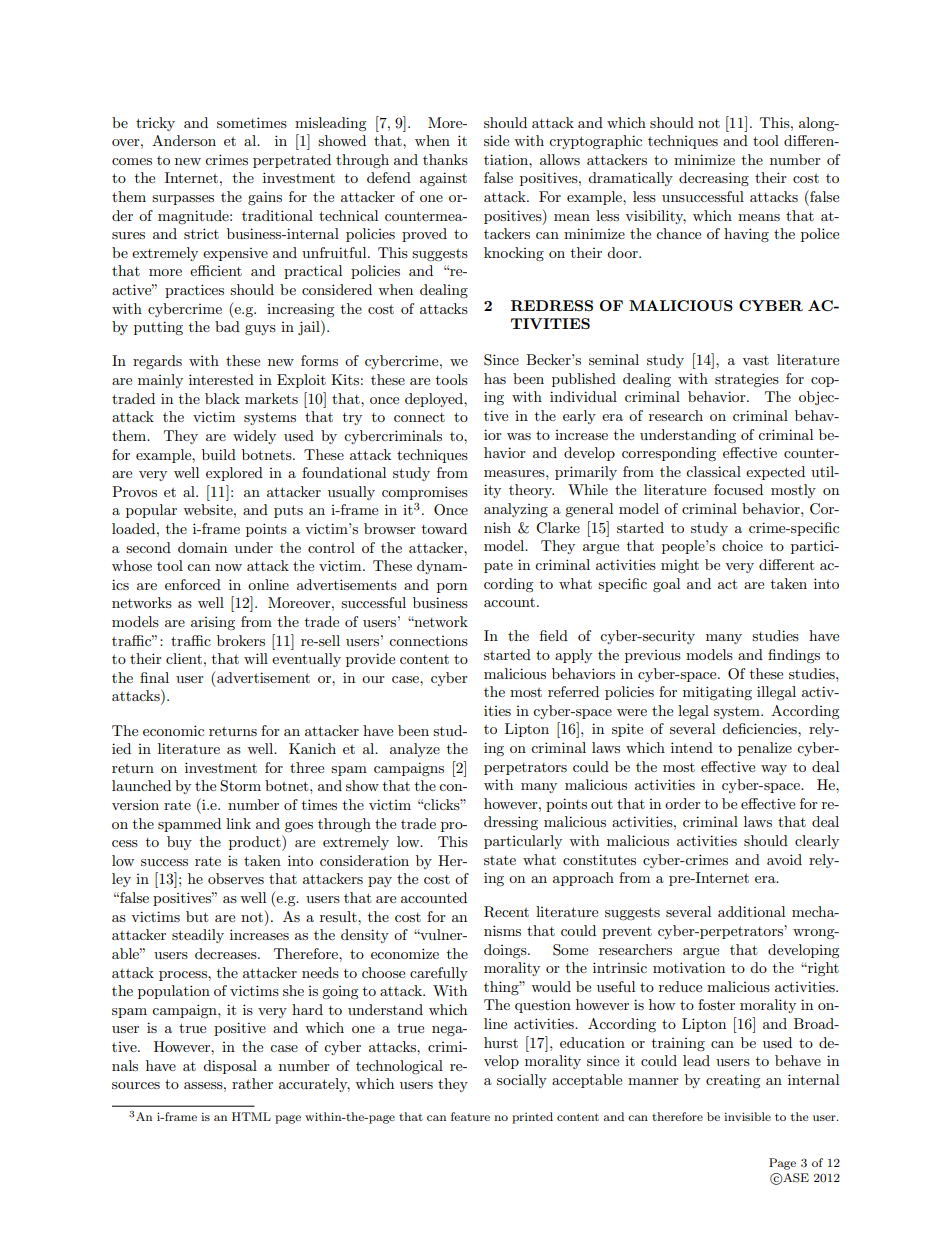 This screenshot has height=1233, width=952. What do you see at coordinates (714, 179) in the screenshot?
I see `decreasing` at bounding box center [714, 179].
